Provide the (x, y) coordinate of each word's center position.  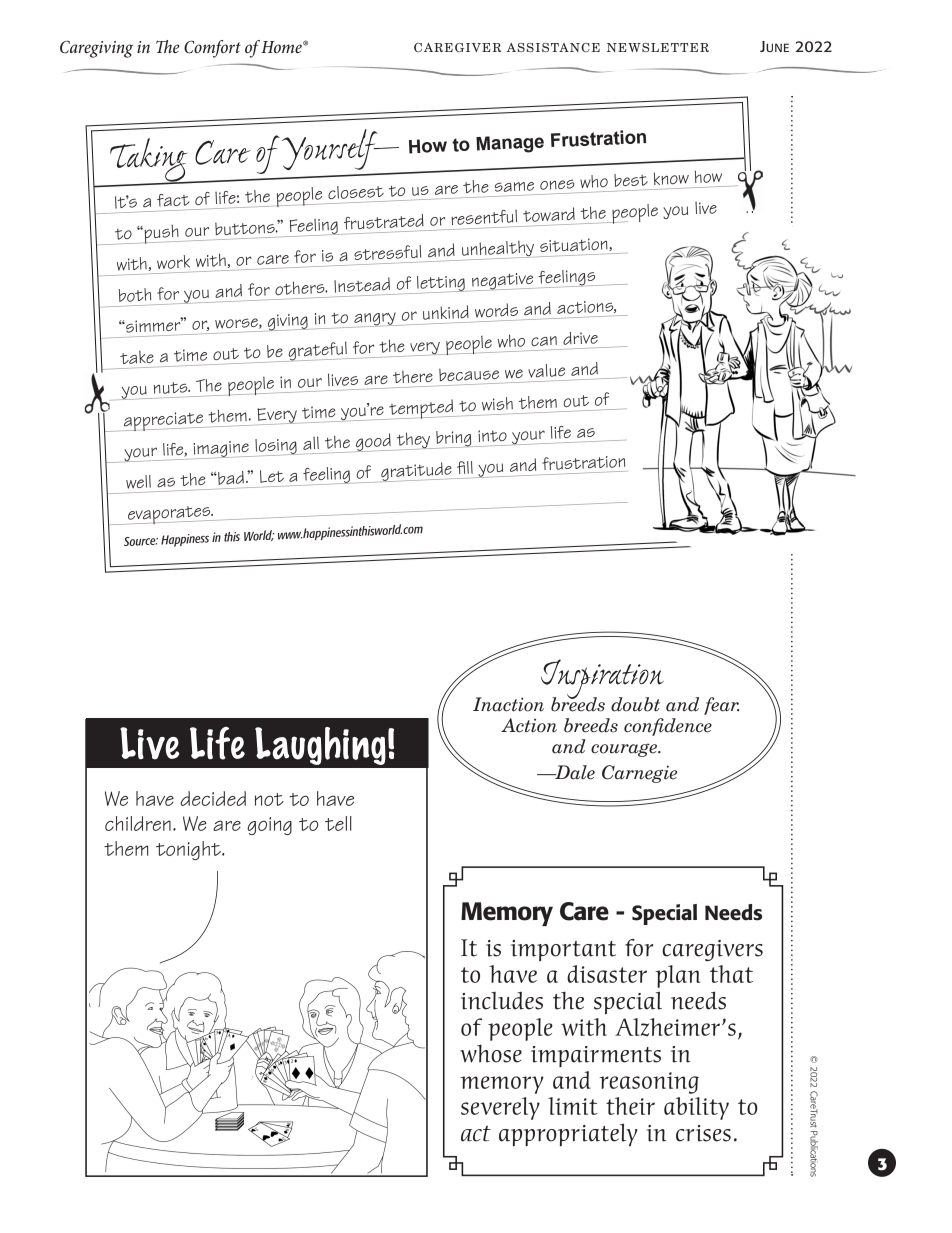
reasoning (649, 1083)
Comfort (212, 49)
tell (338, 823)
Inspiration (602, 680)
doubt (635, 704)
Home (282, 47)
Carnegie (639, 774)
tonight (189, 850)
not (269, 799)
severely (500, 1108)
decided (213, 798)
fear (721, 706)
